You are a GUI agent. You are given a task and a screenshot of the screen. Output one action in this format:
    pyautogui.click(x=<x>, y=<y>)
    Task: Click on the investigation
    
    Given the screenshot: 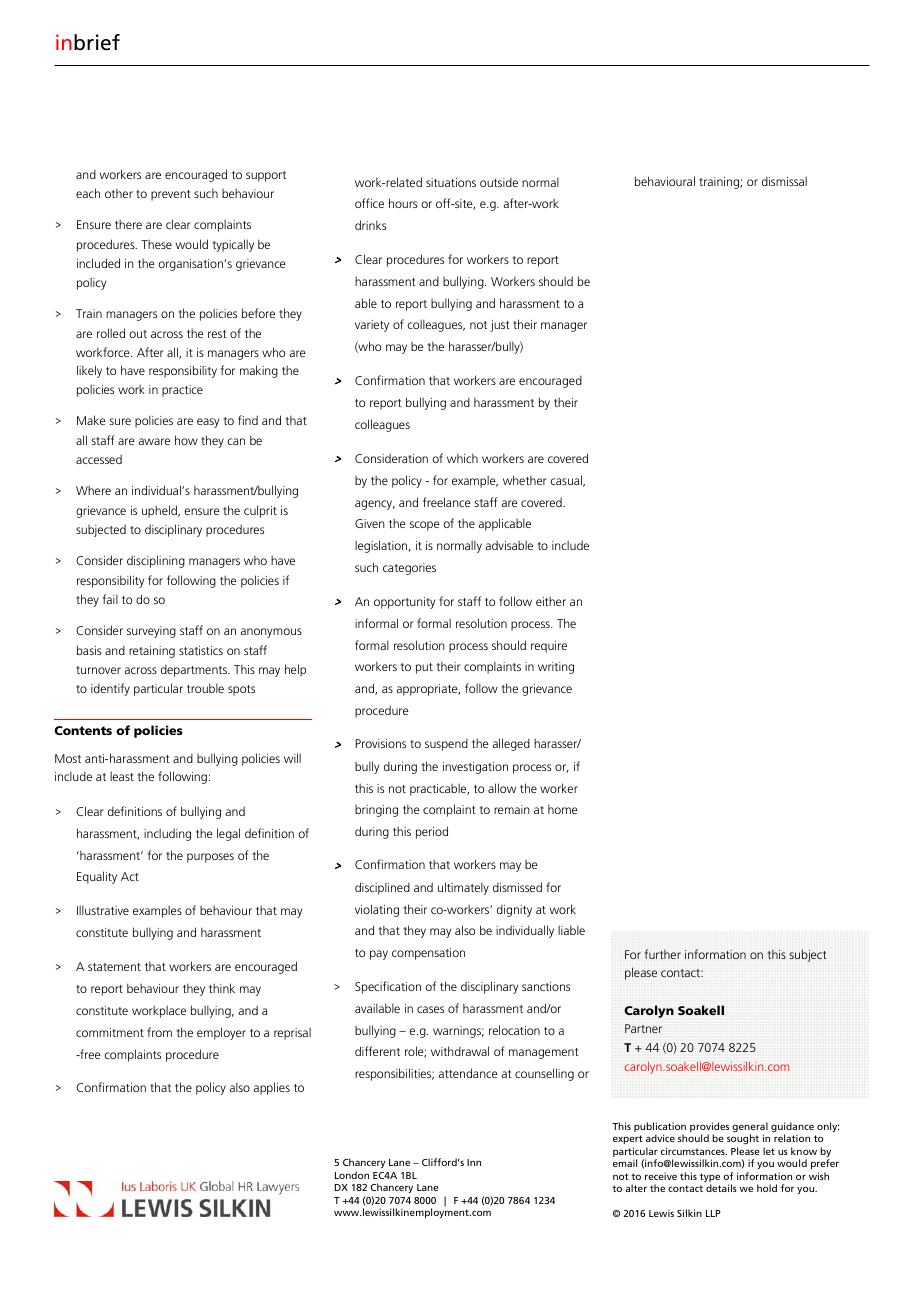 What is the action you would take?
    pyautogui.click(x=475, y=768)
